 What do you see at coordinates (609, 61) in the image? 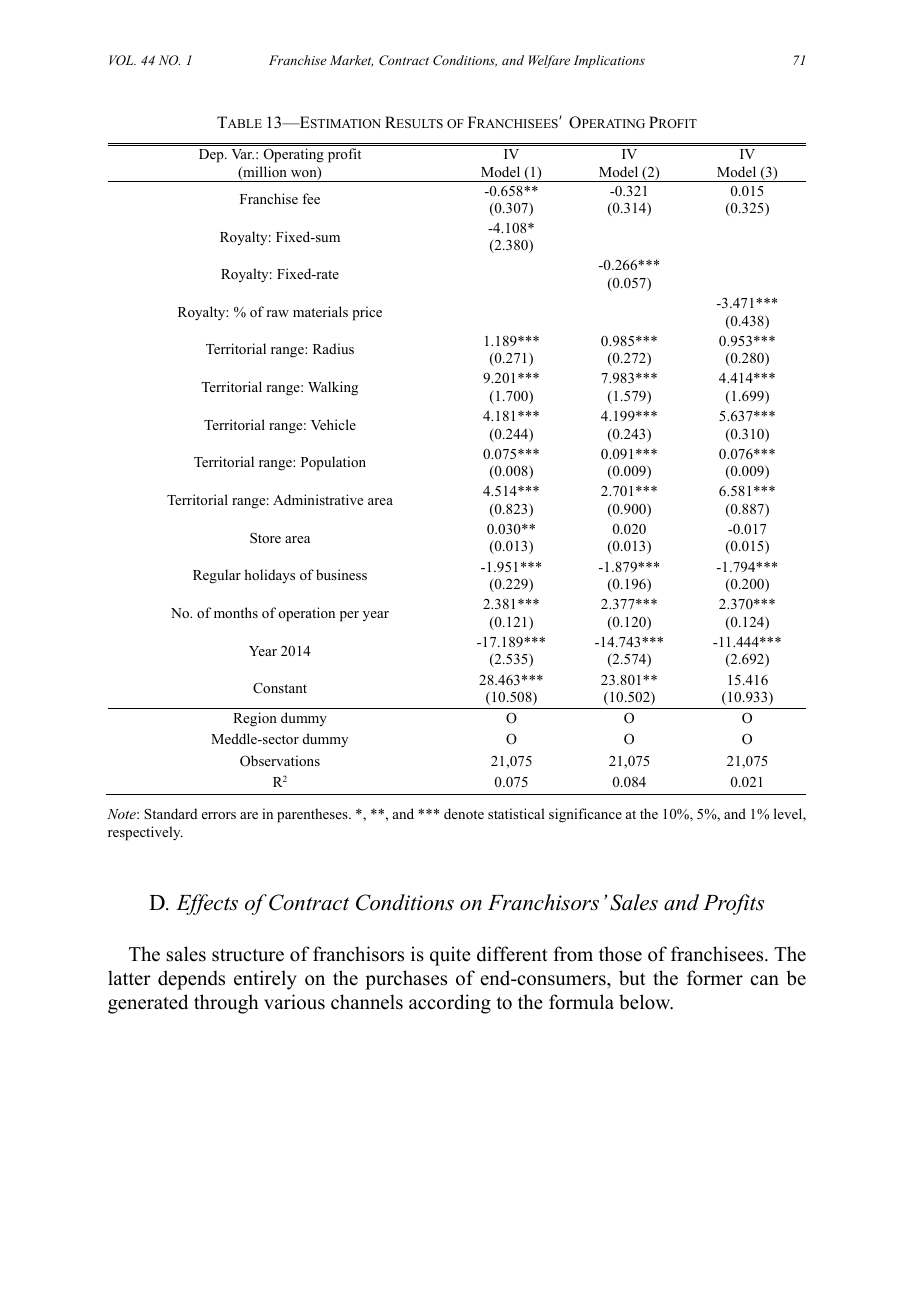
I see `Implications` at bounding box center [609, 61].
